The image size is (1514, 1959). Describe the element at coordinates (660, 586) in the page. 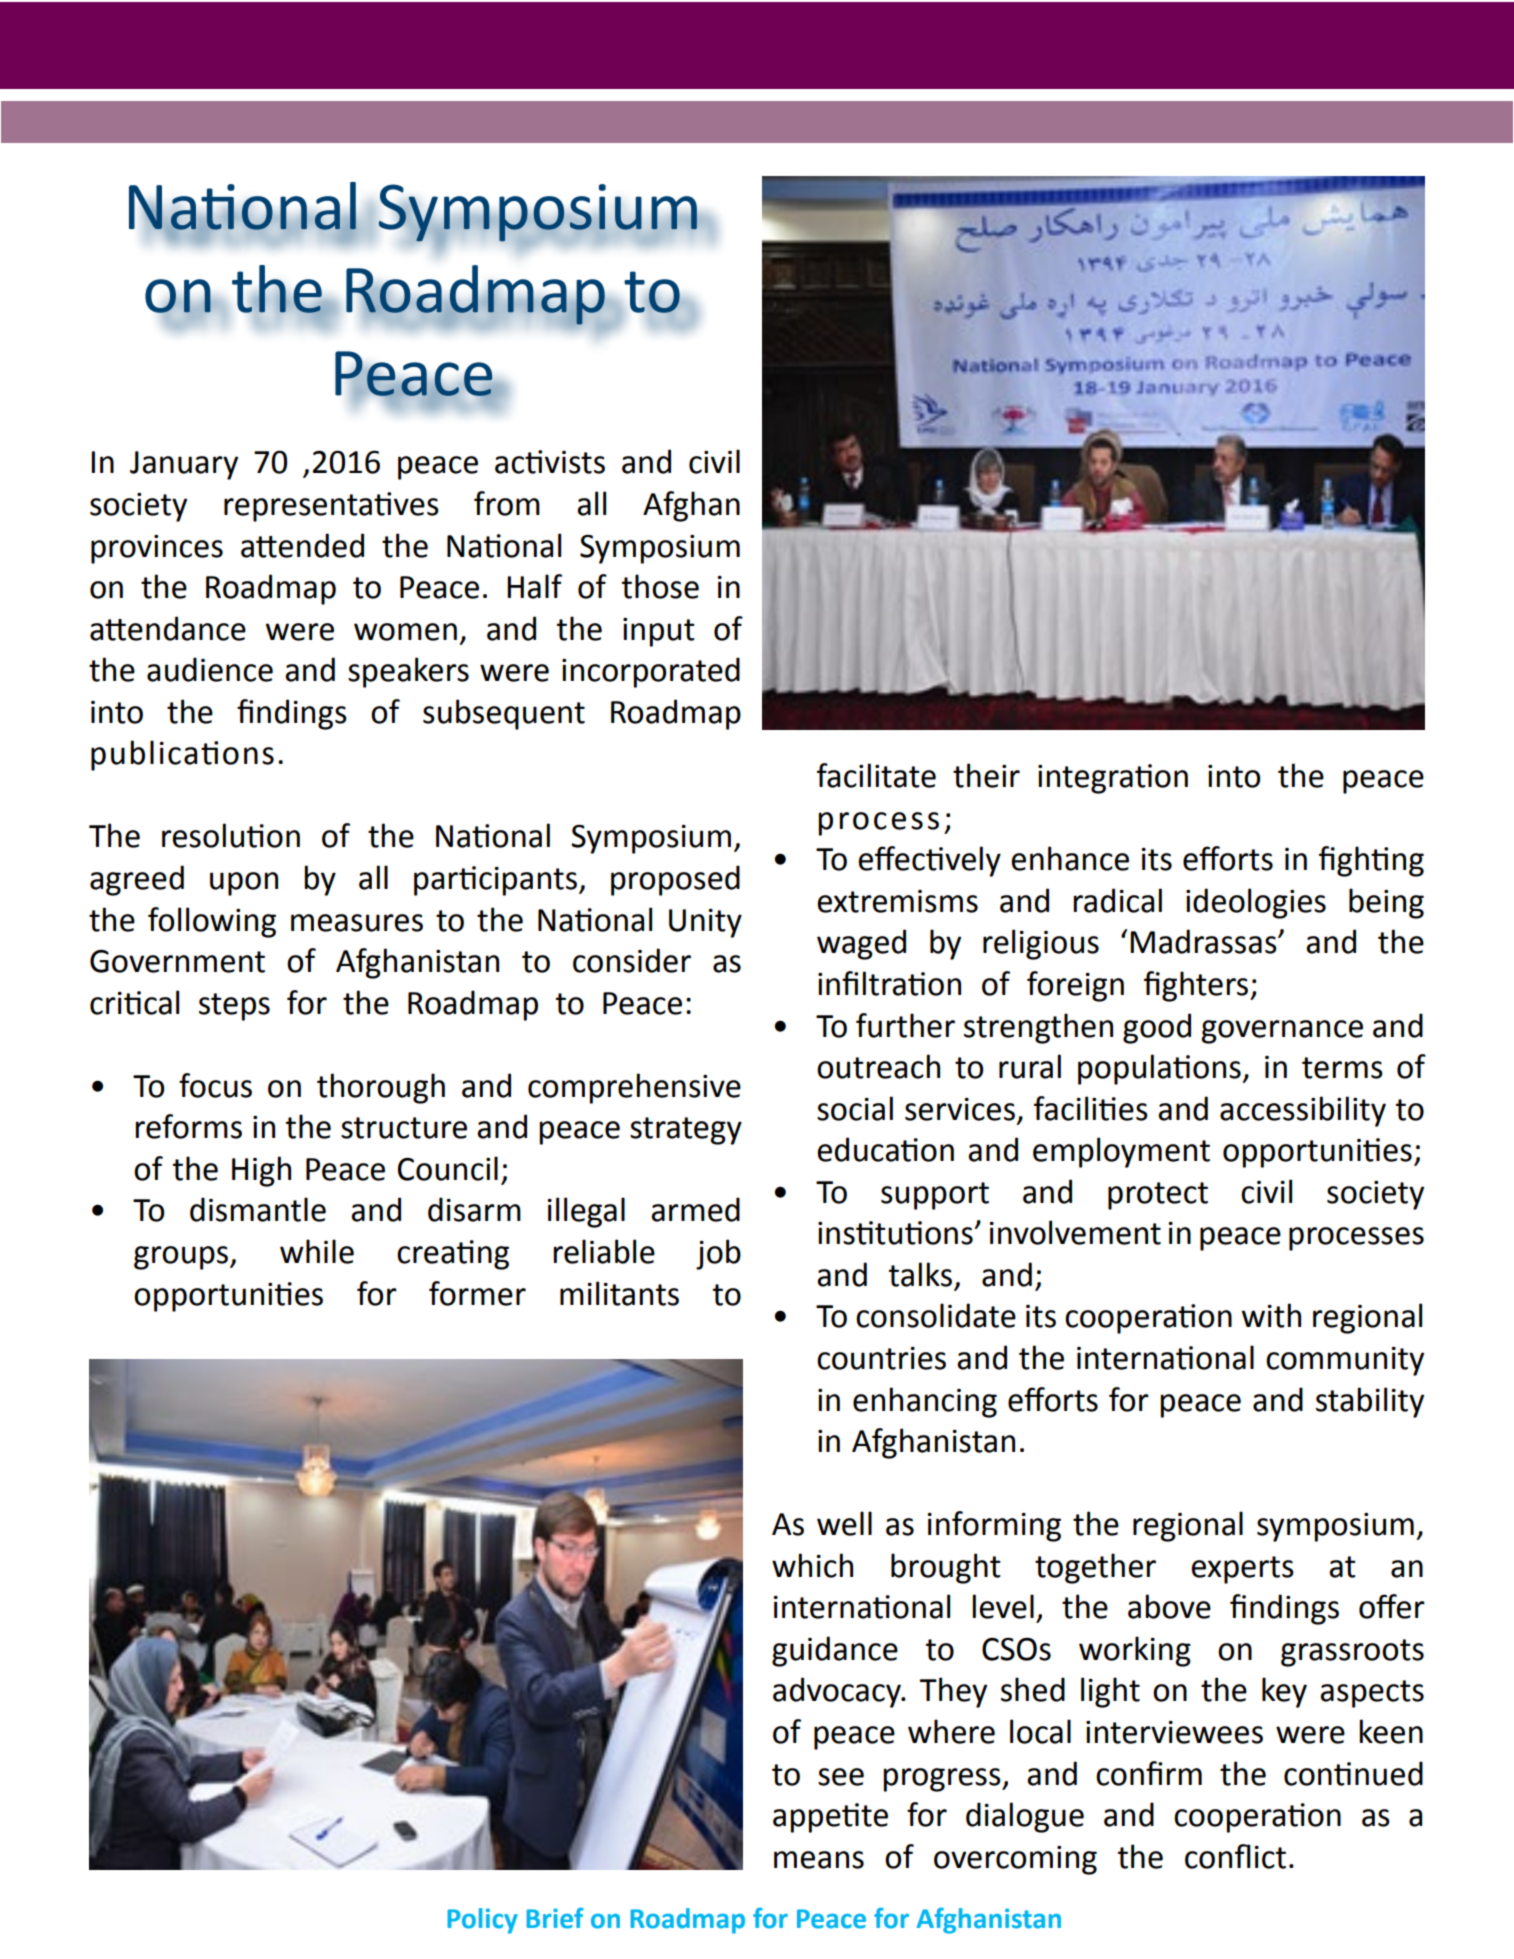

I see `those` at that location.
